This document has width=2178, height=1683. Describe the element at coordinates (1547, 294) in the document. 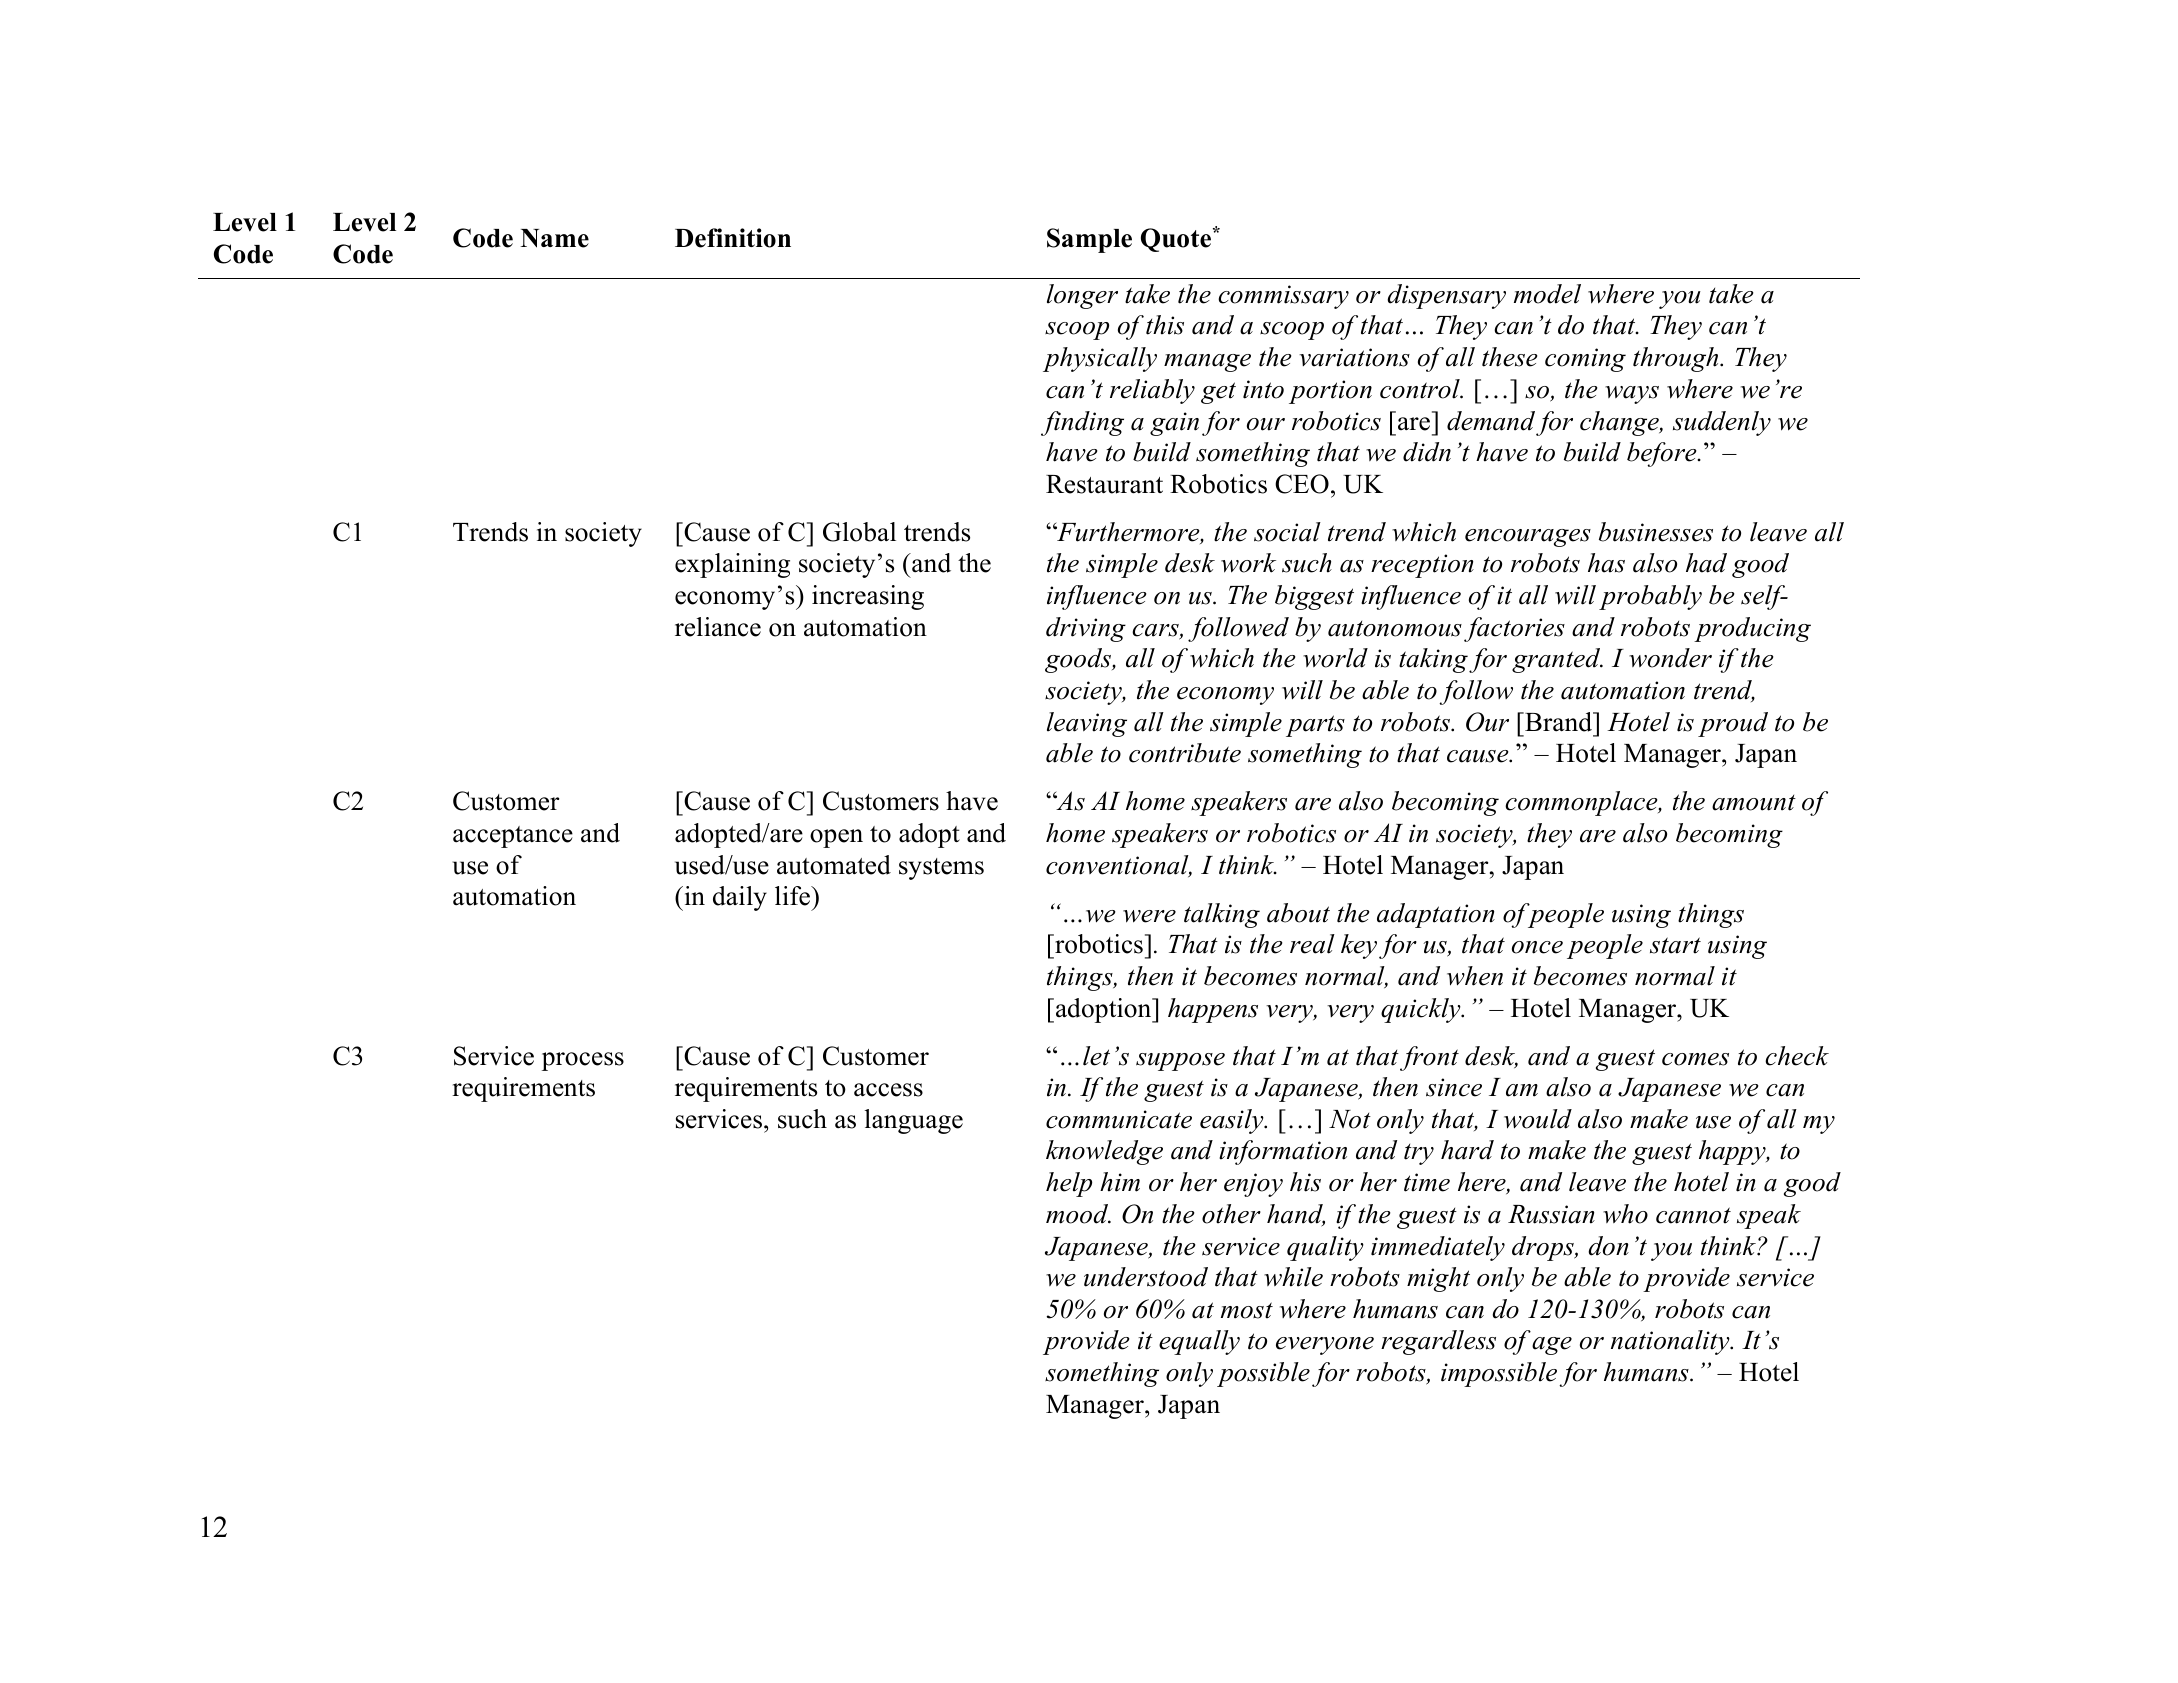

I see `model` at that location.
